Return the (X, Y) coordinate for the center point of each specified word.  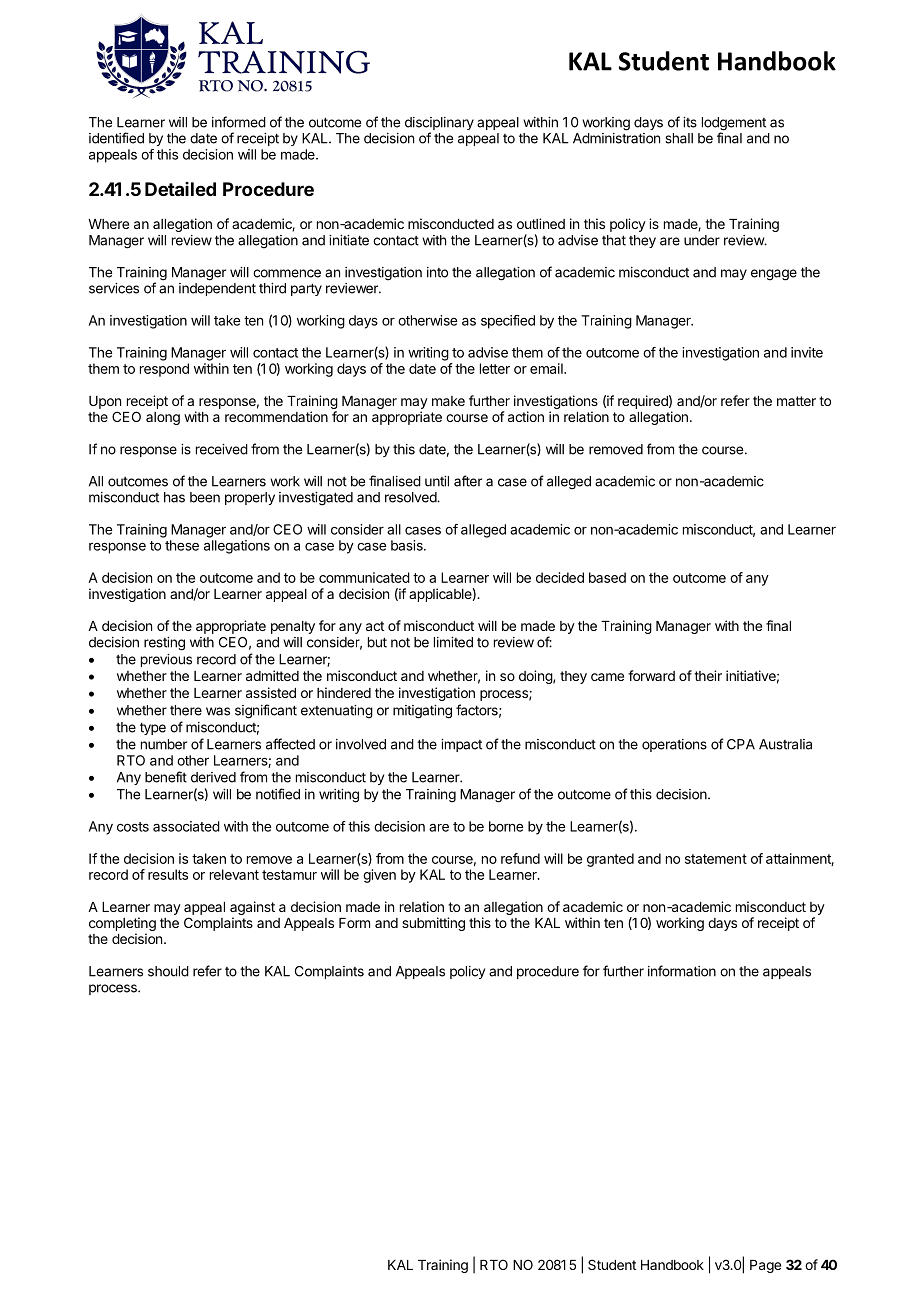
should (168, 971)
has (174, 497)
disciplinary (439, 125)
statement (716, 859)
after (468, 481)
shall (679, 138)
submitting (433, 924)
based (607, 577)
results (168, 874)
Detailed (180, 189)
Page (765, 1266)
